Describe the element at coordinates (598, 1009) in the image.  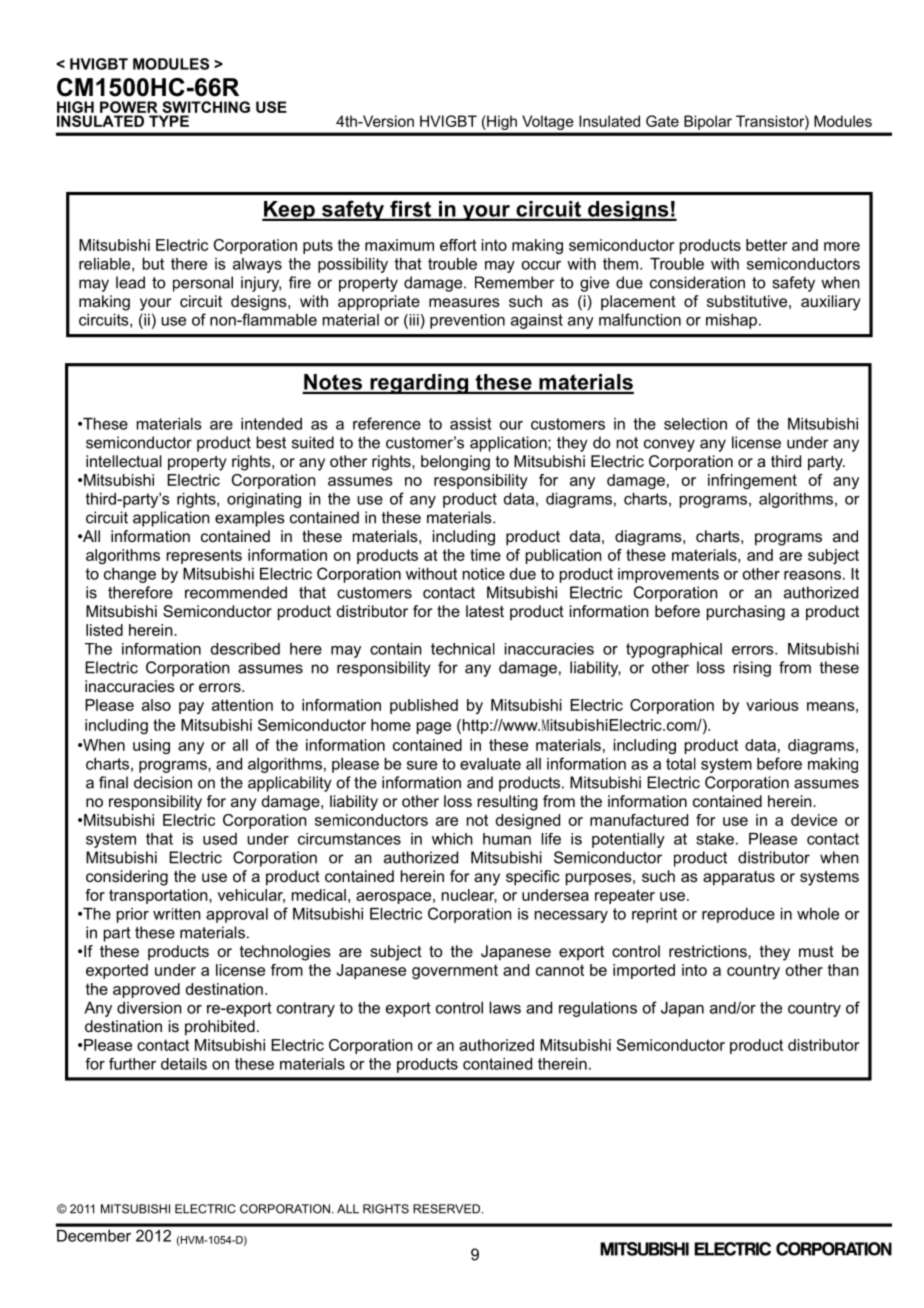
I see `regulations` at that location.
